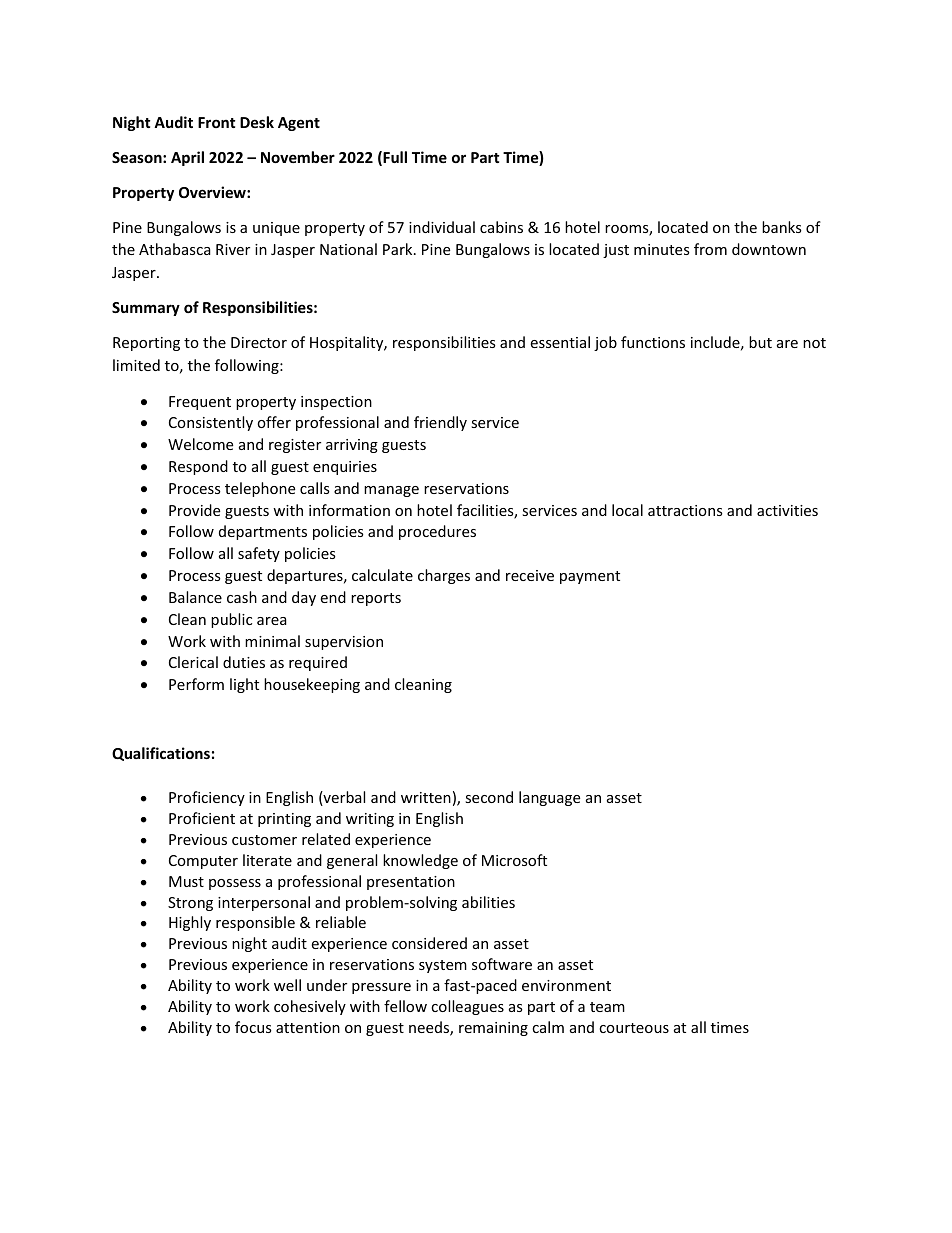  What do you see at coordinates (195, 597) in the screenshot?
I see `Balance` at bounding box center [195, 597].
